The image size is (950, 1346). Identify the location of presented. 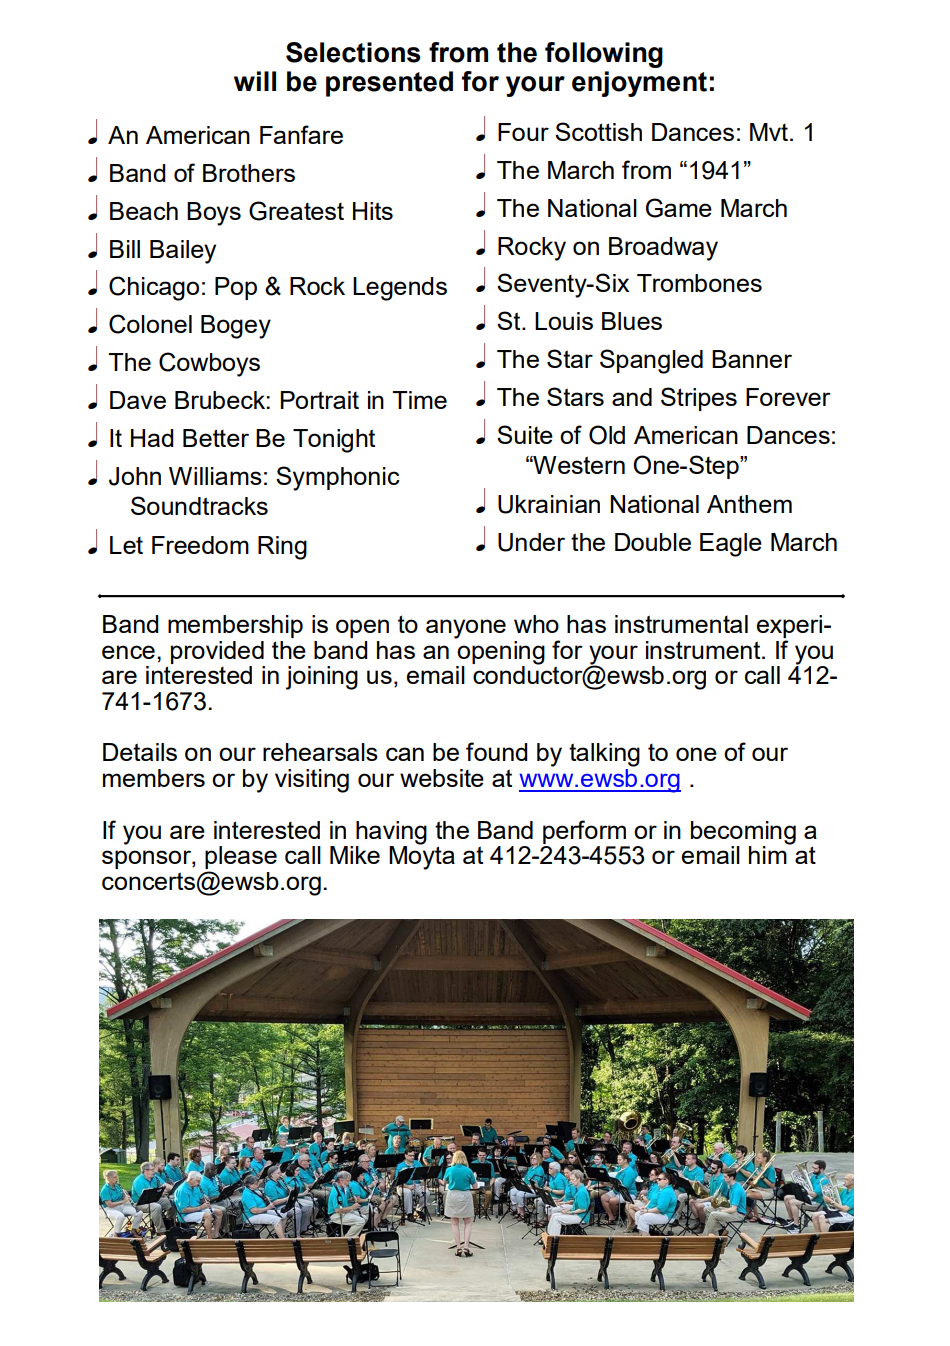
(389, 84).
